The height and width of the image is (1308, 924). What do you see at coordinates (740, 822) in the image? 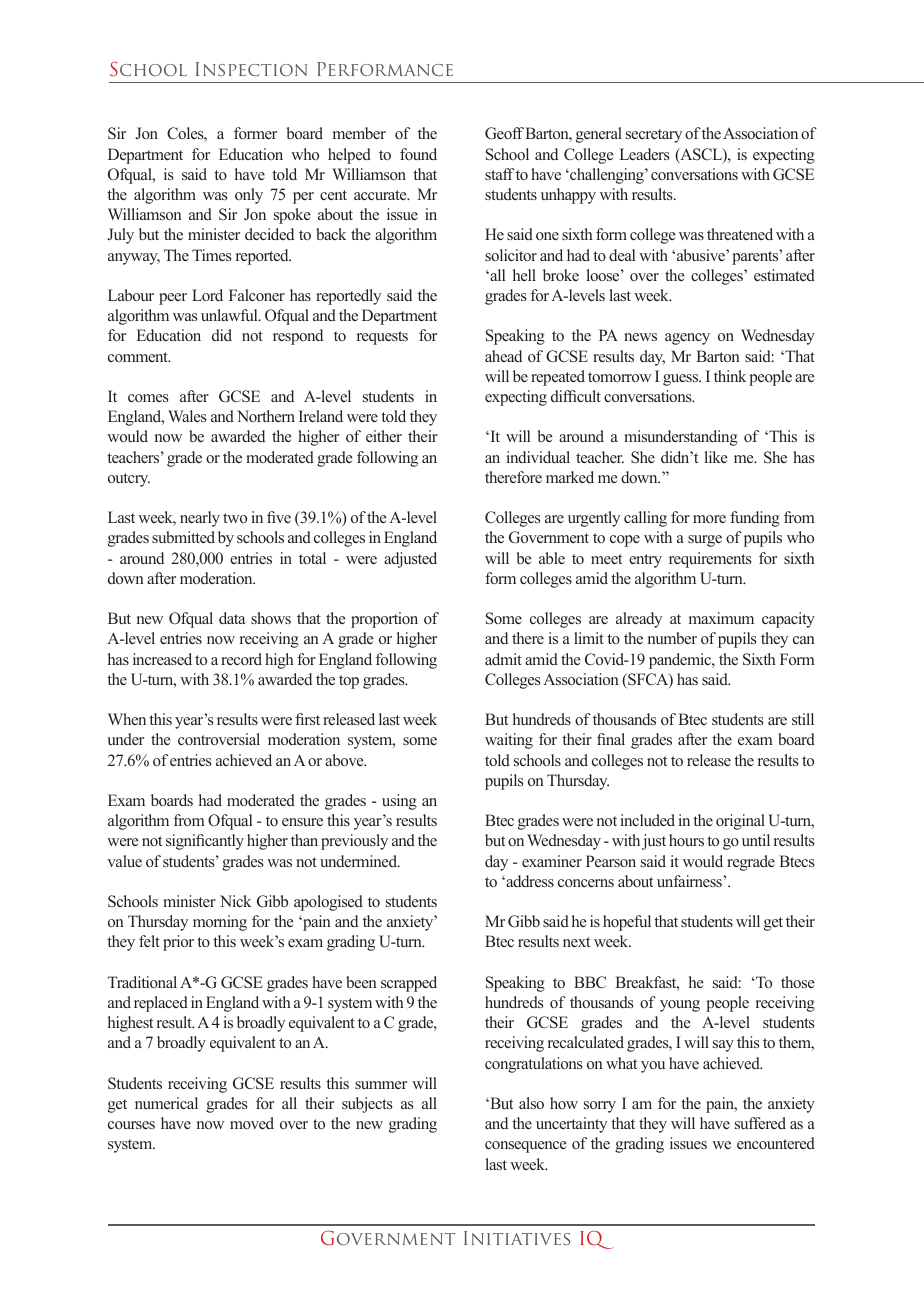
I see `original` at bounding box center [740, 822].
